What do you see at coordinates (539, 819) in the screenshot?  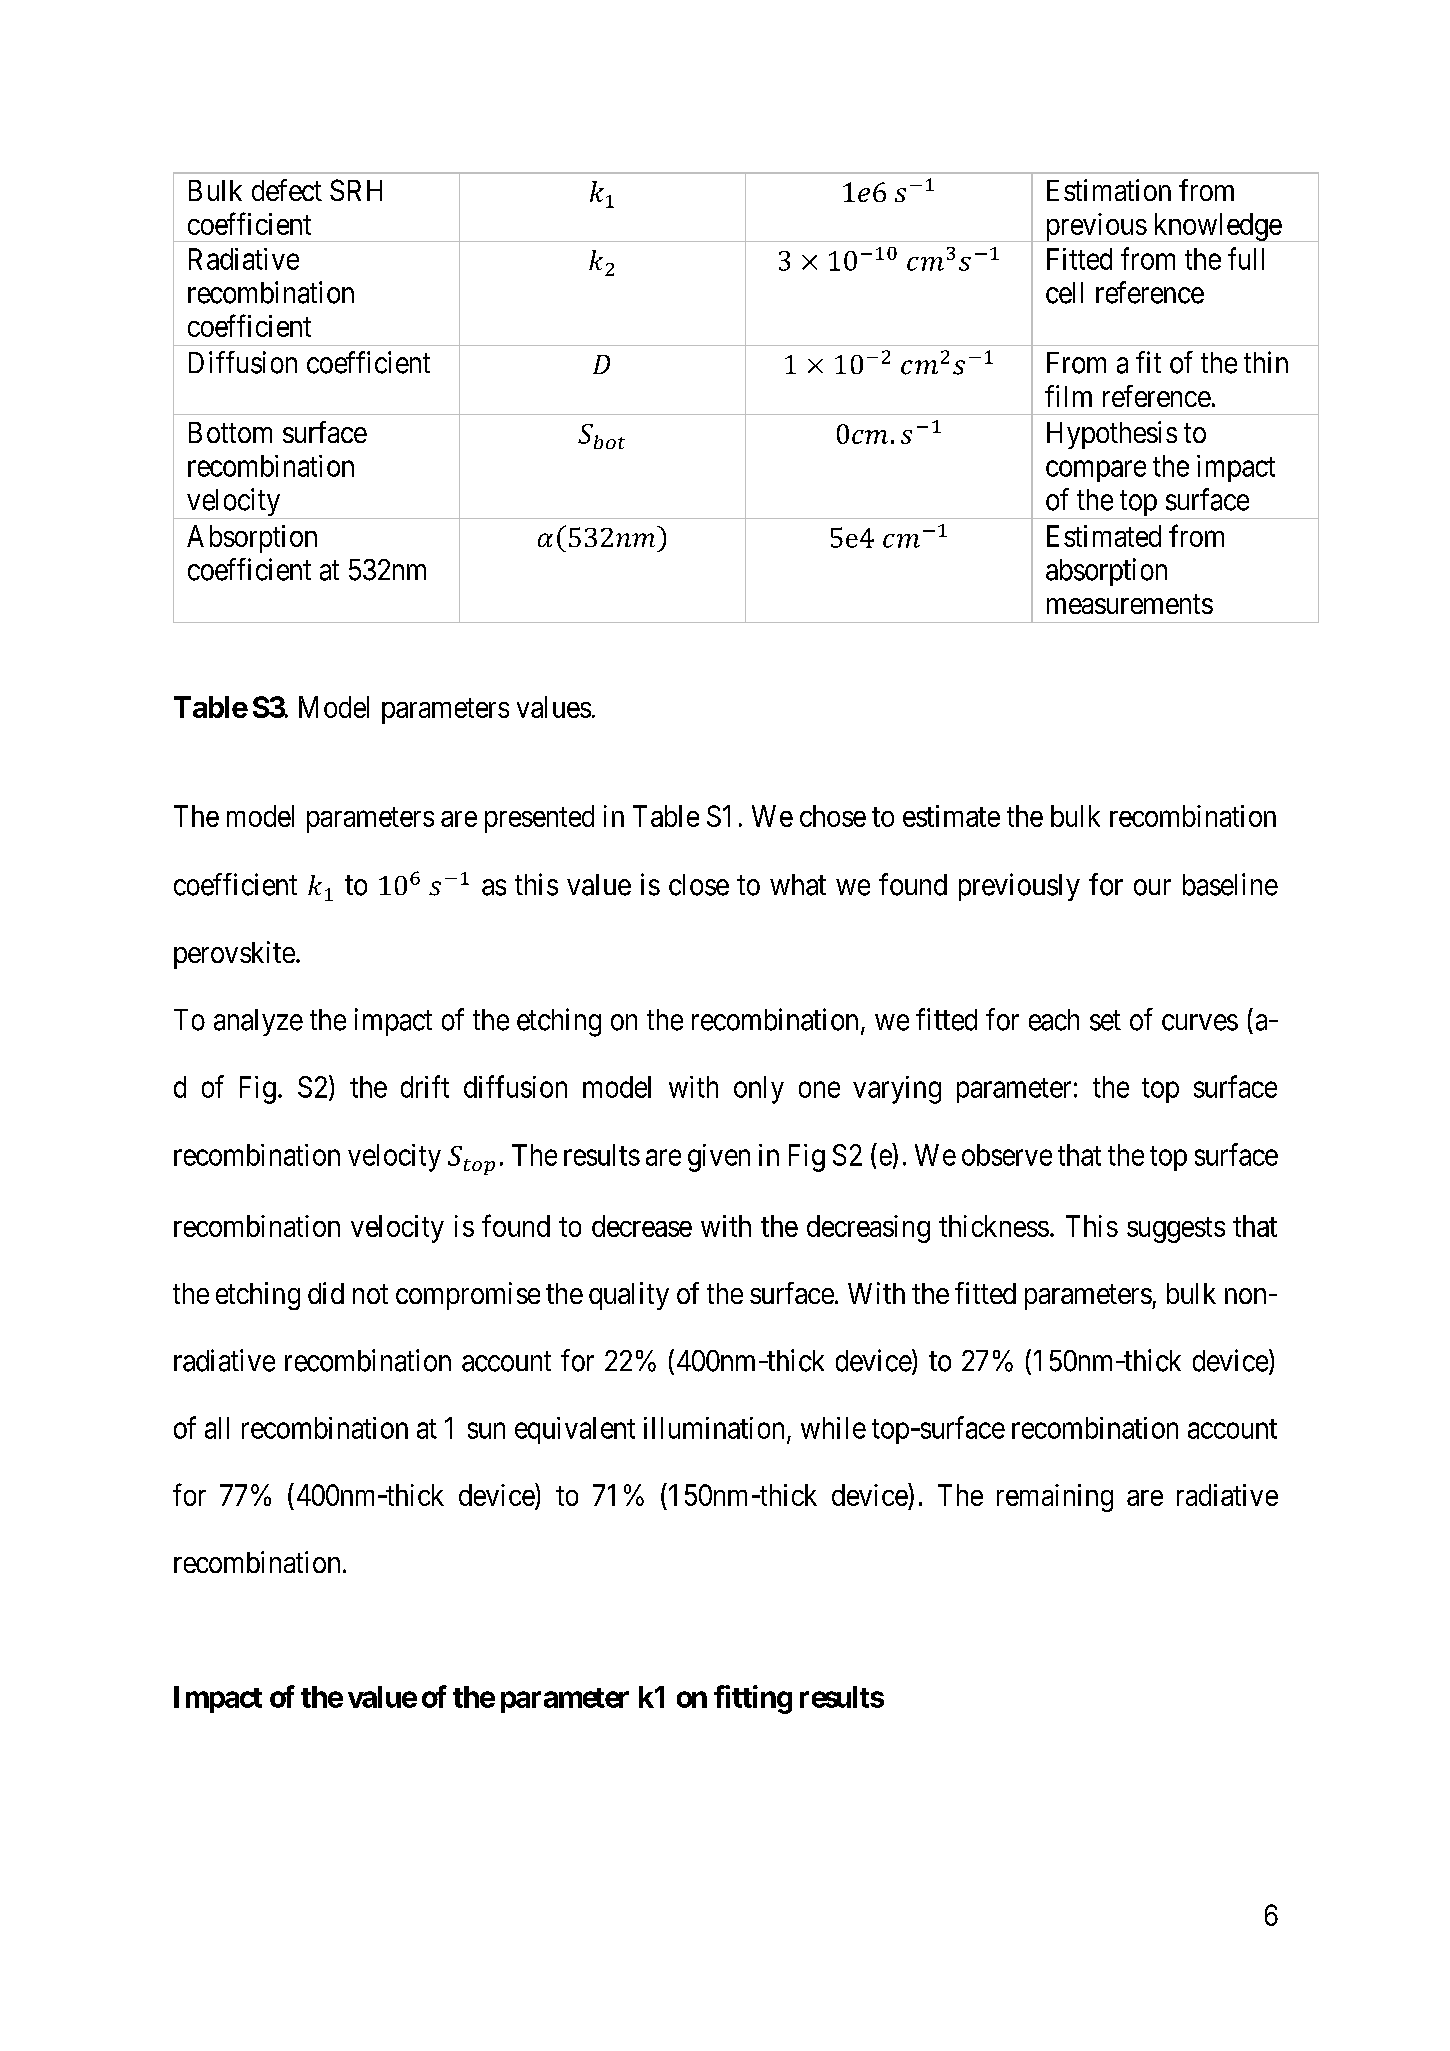 I see `presented` at bounding box center [539, 819].
